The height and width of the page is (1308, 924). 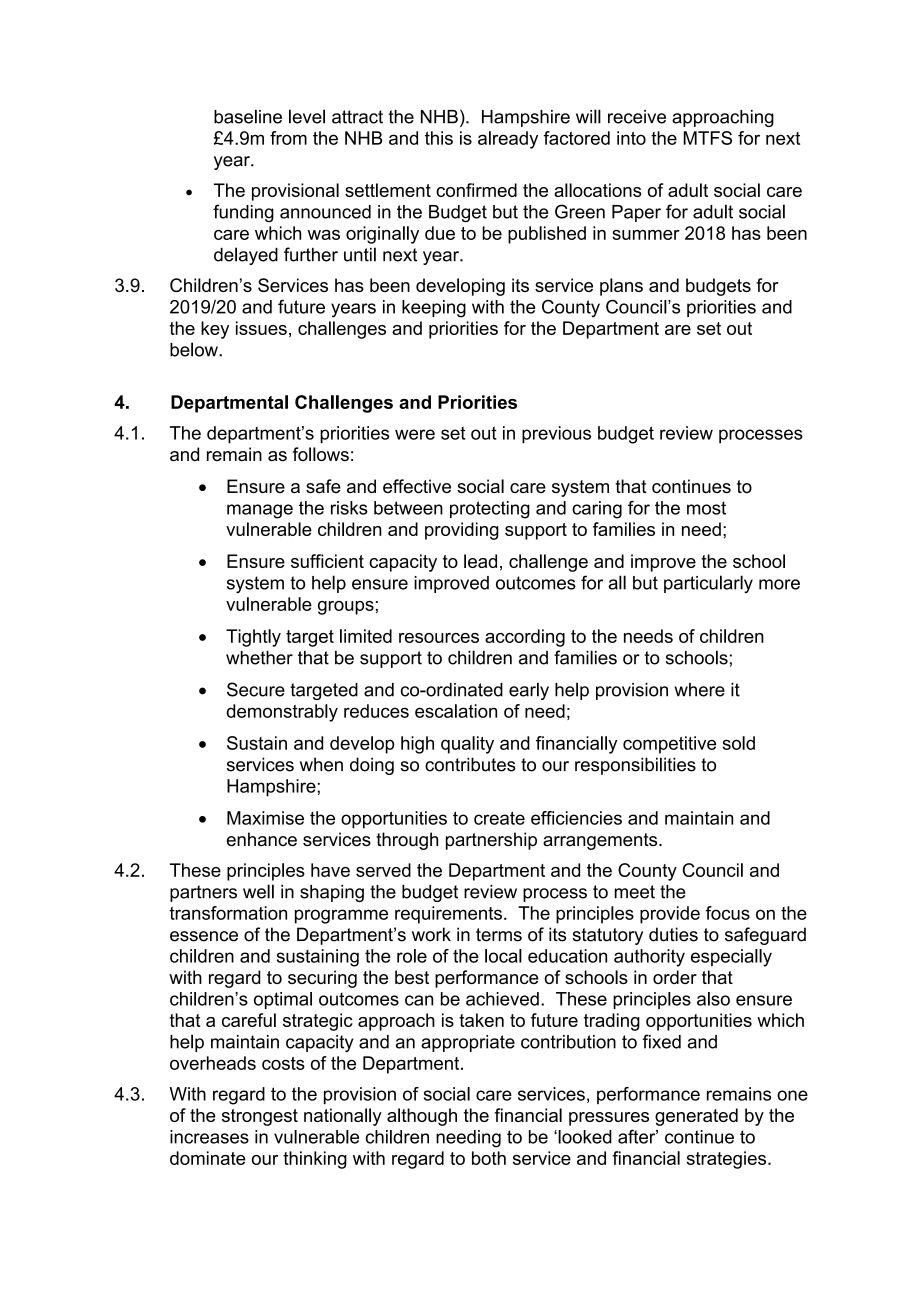 What do you see at coordinates (499, 935) in the page?
I see `terms` at bounding box center [499, 935].
